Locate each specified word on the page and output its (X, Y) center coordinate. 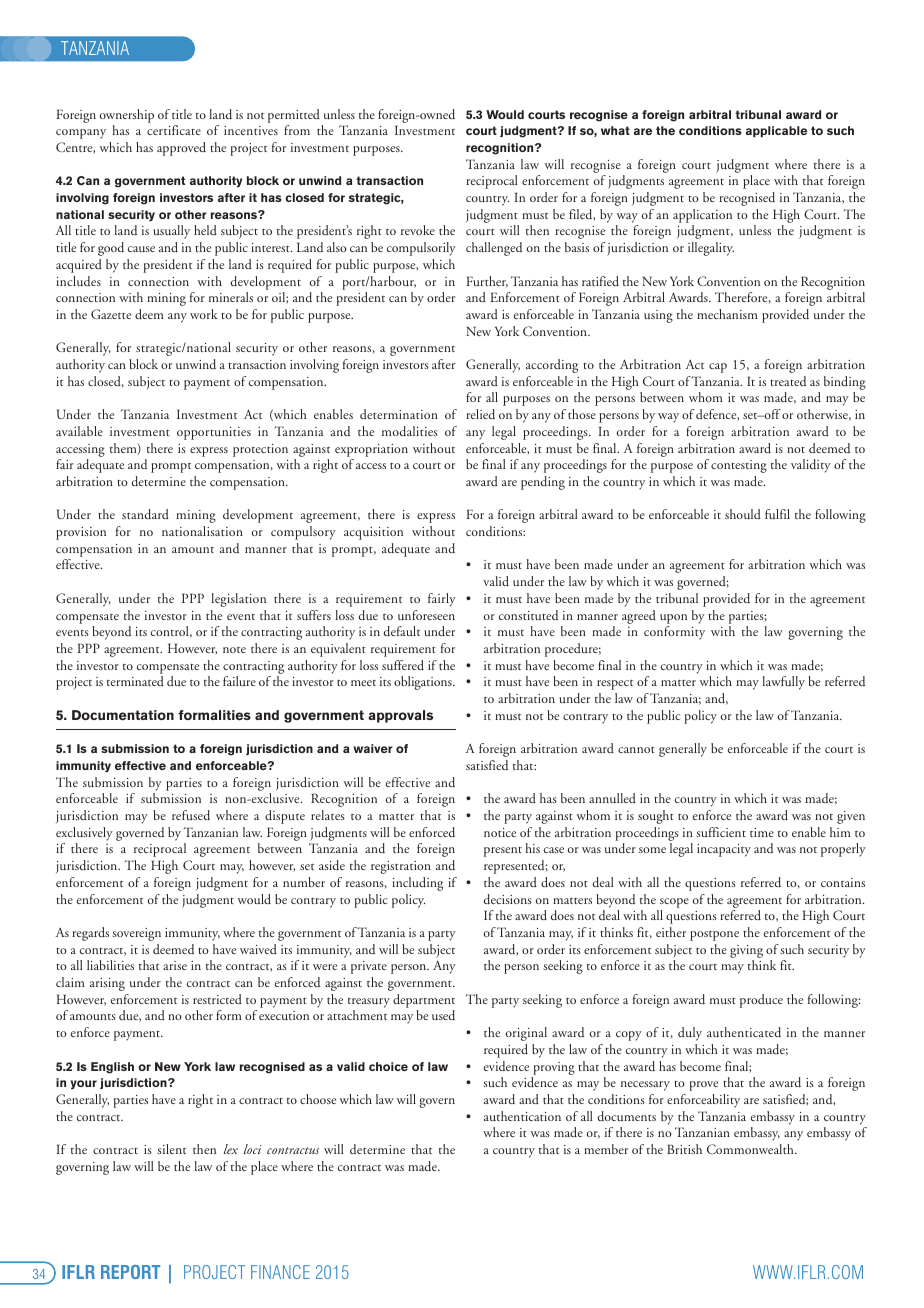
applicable (776, 132)
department (424, 1001)
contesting (739, 466)
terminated (135, 681)
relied (480, 414)
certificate (174, 130)
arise (175, 965)
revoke (418, 230)
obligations (424, 683)
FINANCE (280, 1272)
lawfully (783, 683)
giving (746, 951)
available (79, 431)
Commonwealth (751, 1149)
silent (172, 1149)
